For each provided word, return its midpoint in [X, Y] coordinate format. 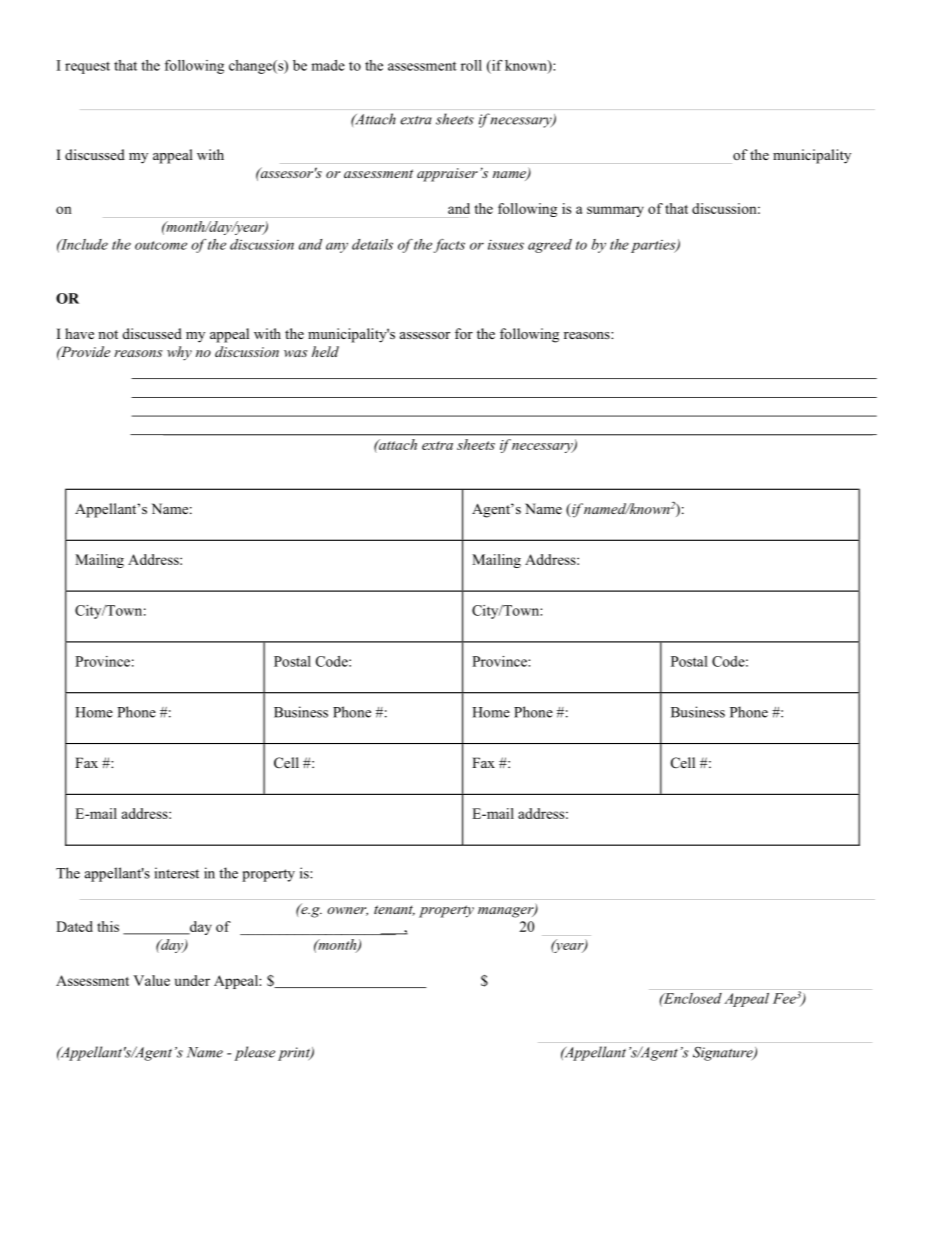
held [325, 351]
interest [177, 873]
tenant [394, 910]
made [328, 65]
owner [347, 911]
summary [615, 211]
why [179, 353]
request [87, 68]
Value [151, 980]
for [464, 333]
